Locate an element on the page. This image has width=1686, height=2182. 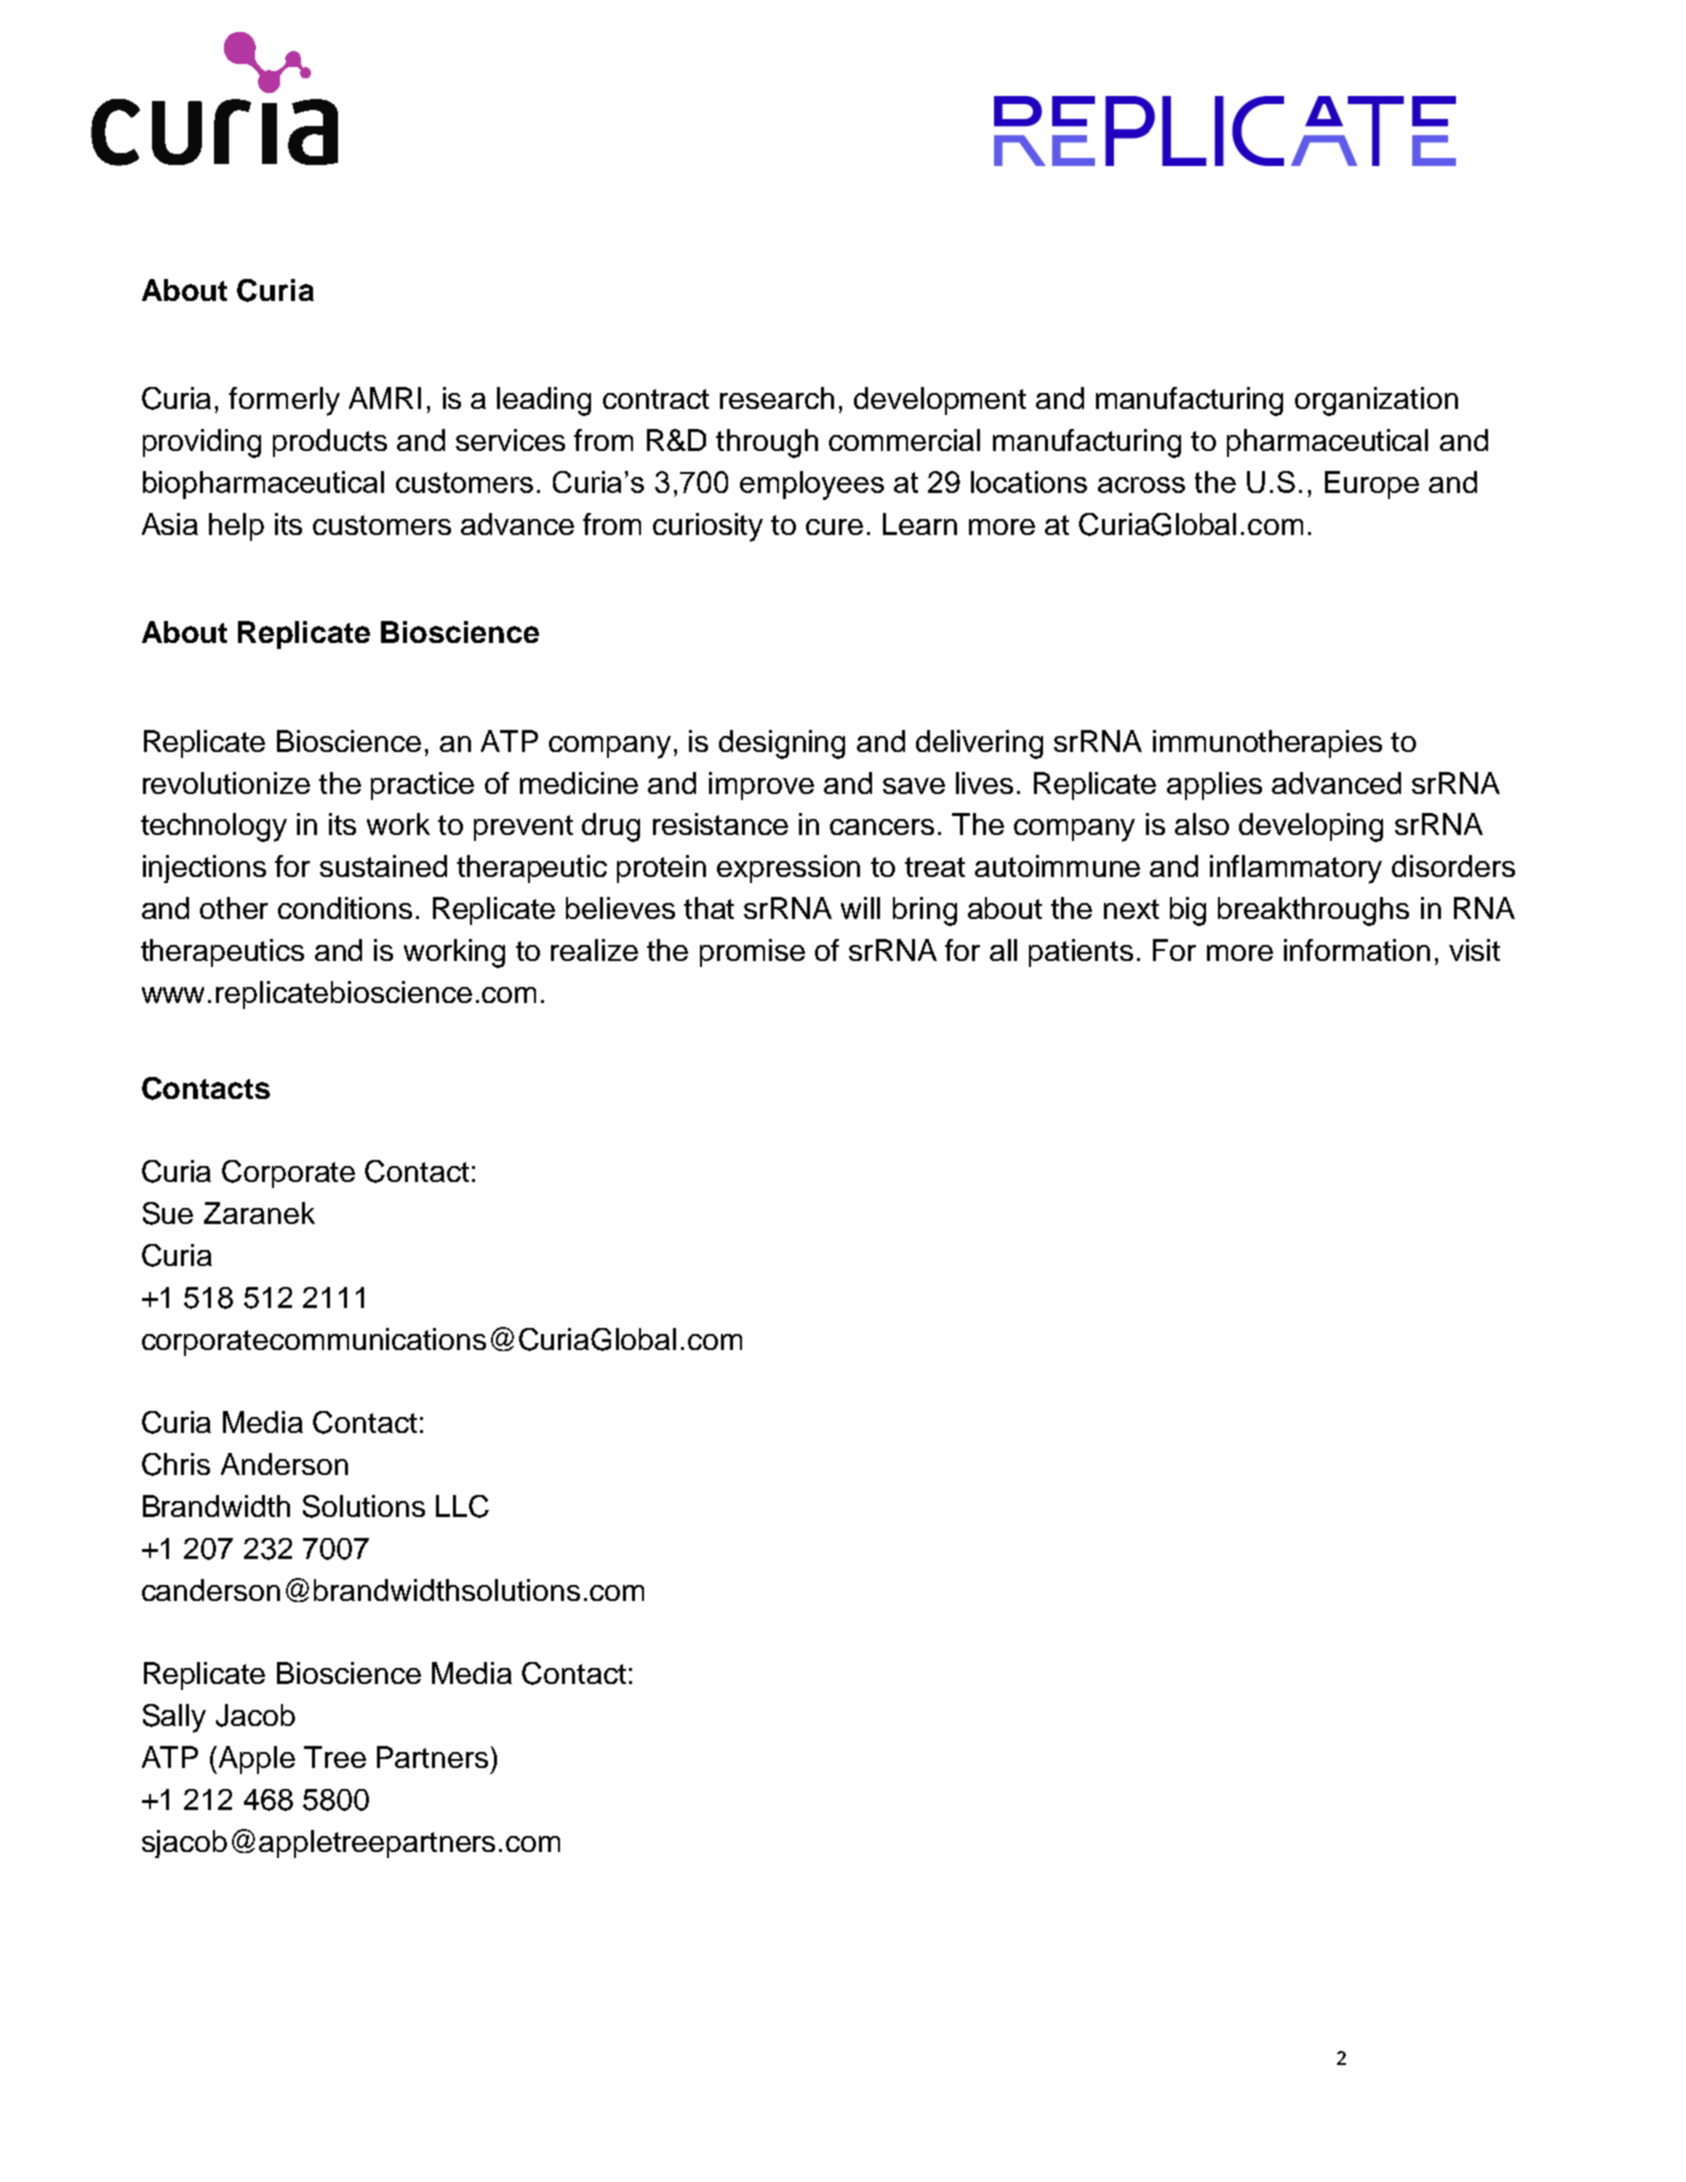
patients is located at coordinates (1081, 953).
